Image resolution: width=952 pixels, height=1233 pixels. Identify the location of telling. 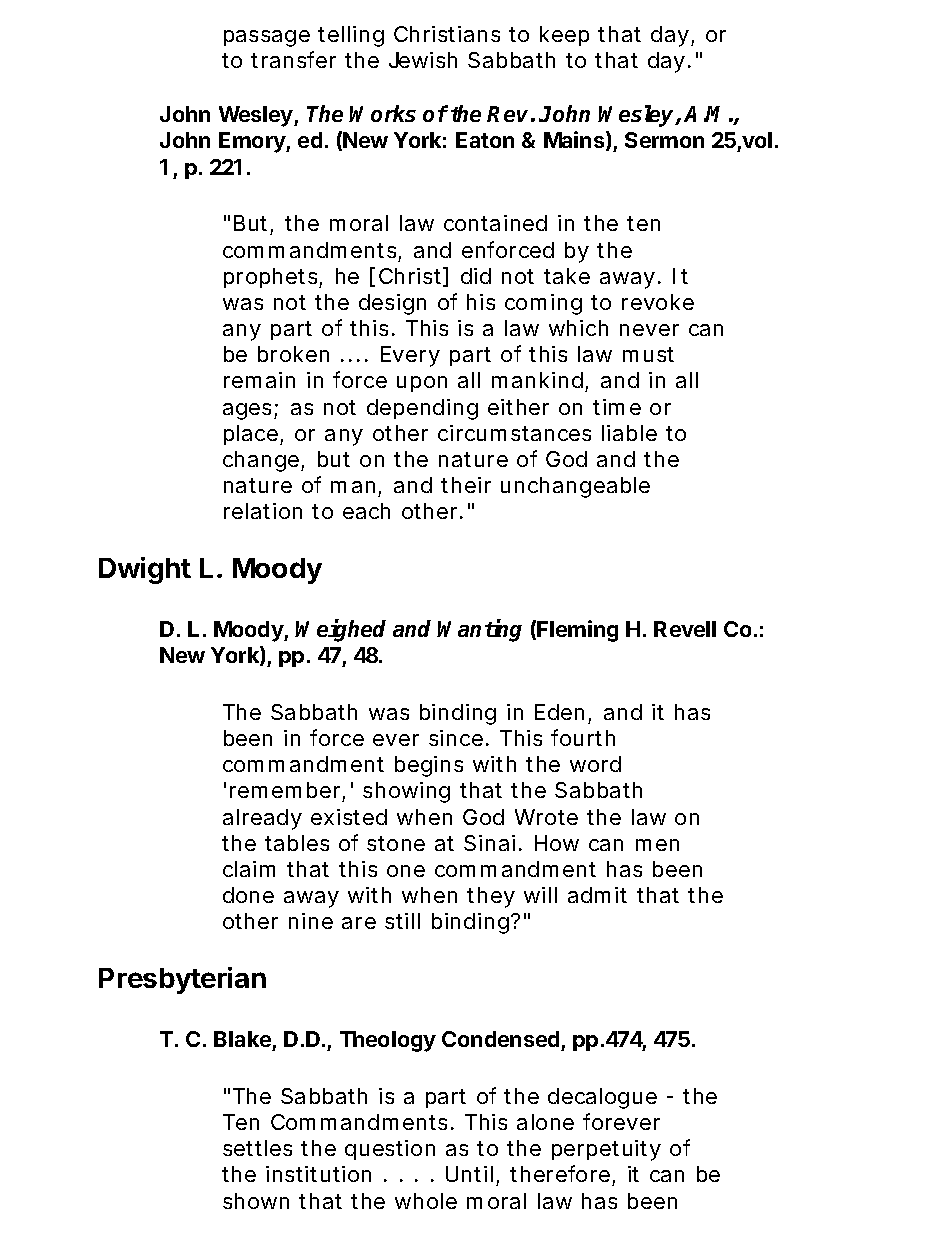
(351, 36).
